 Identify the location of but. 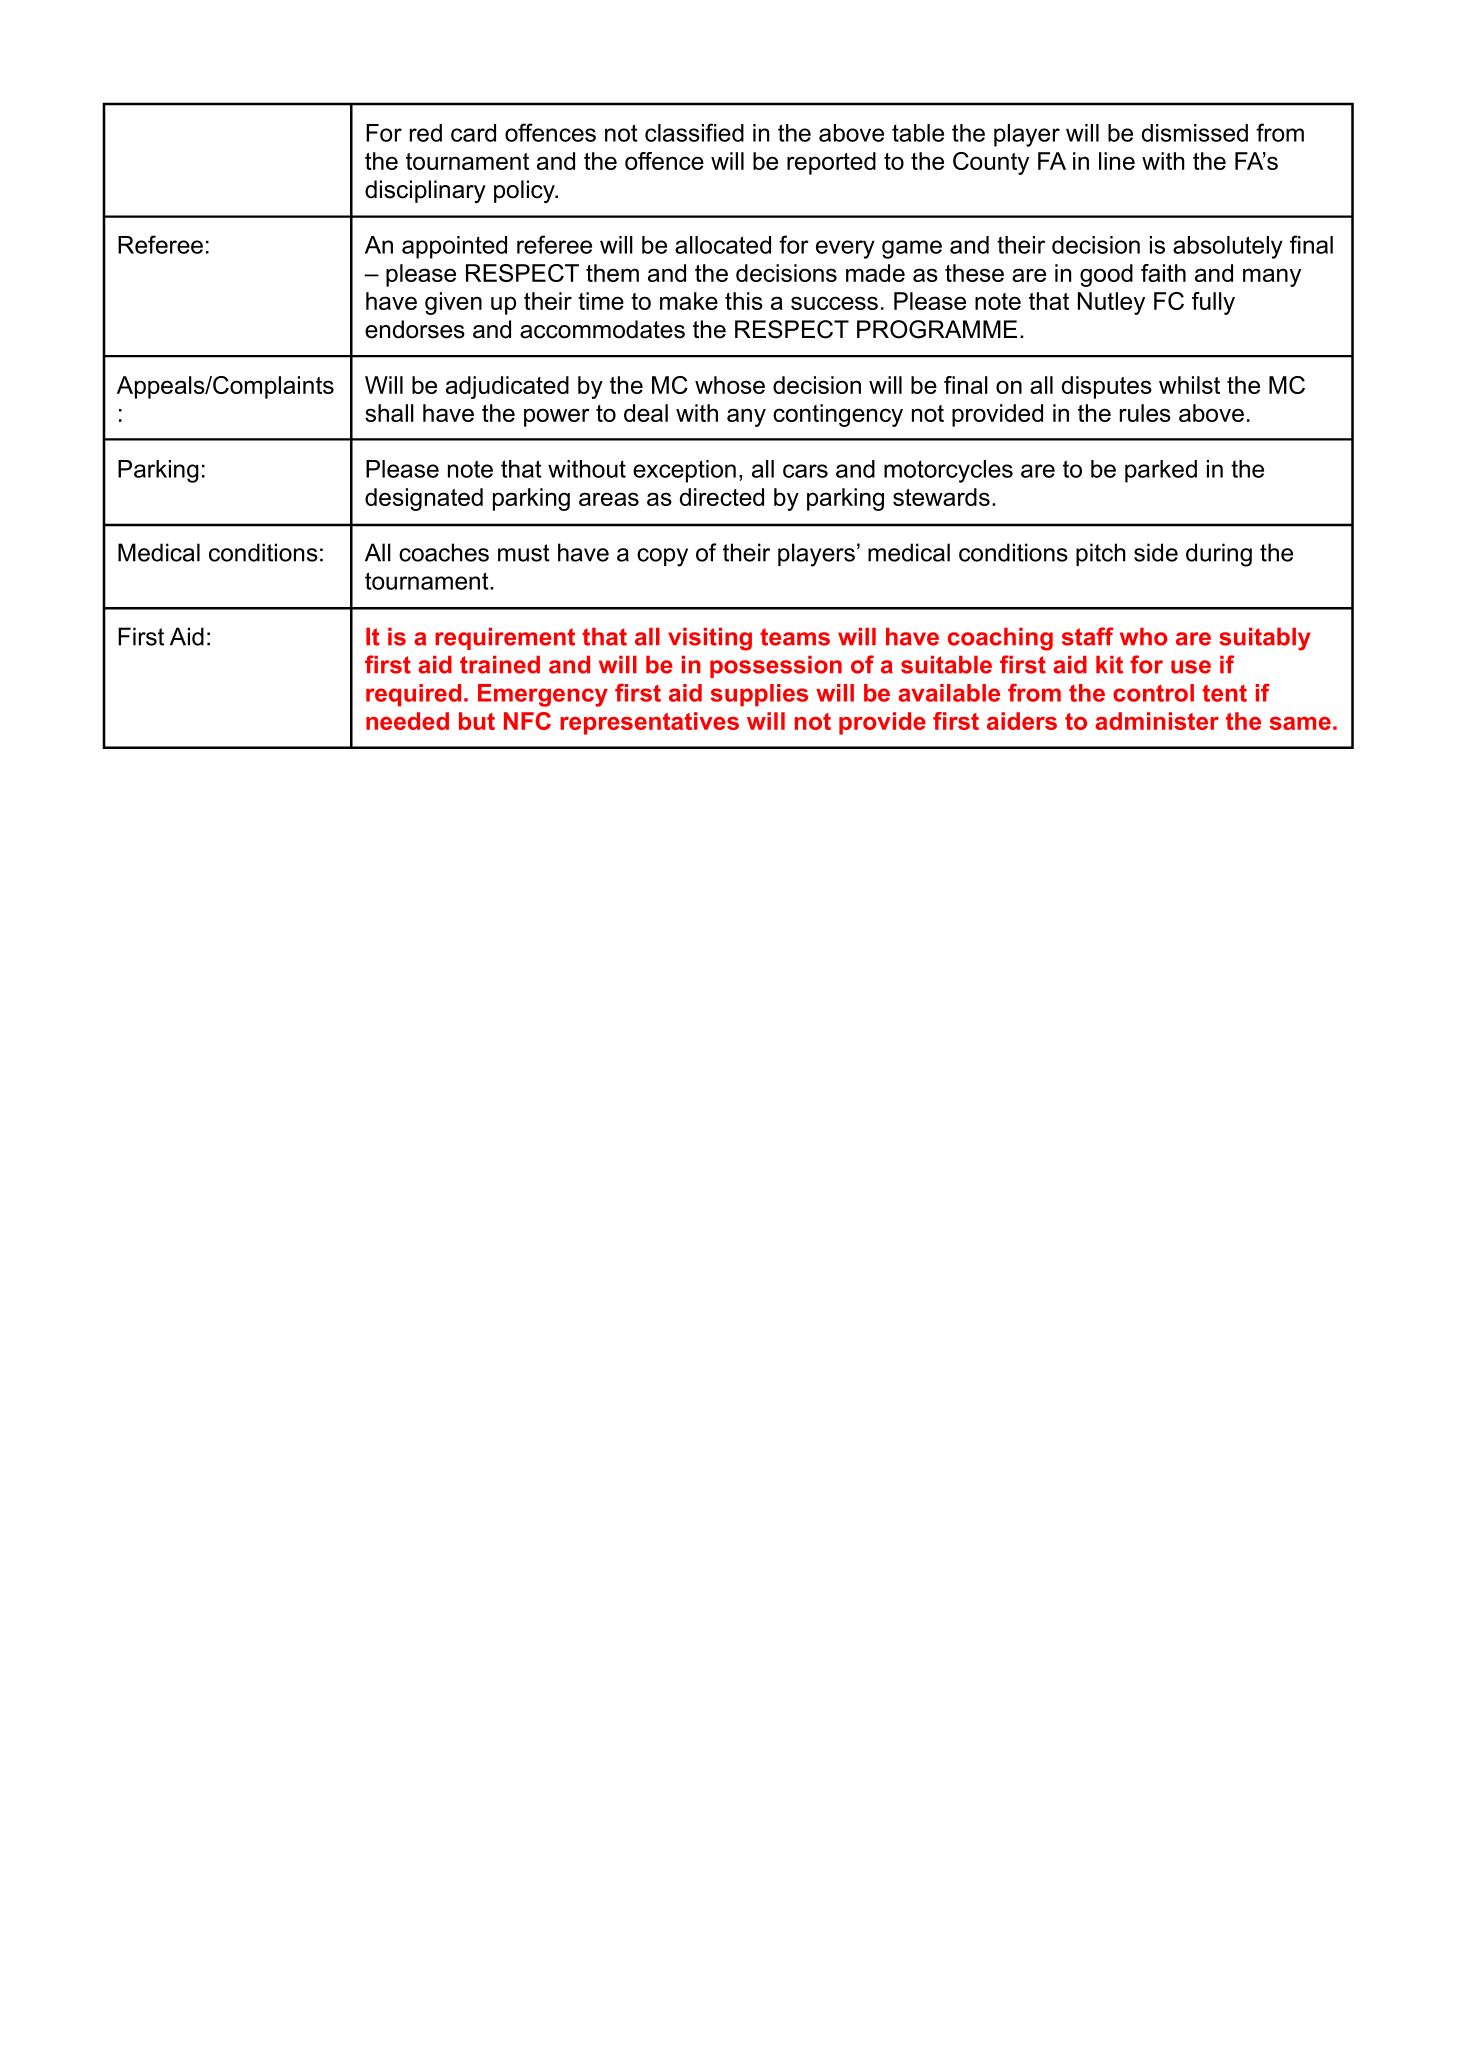
(477, 721).
